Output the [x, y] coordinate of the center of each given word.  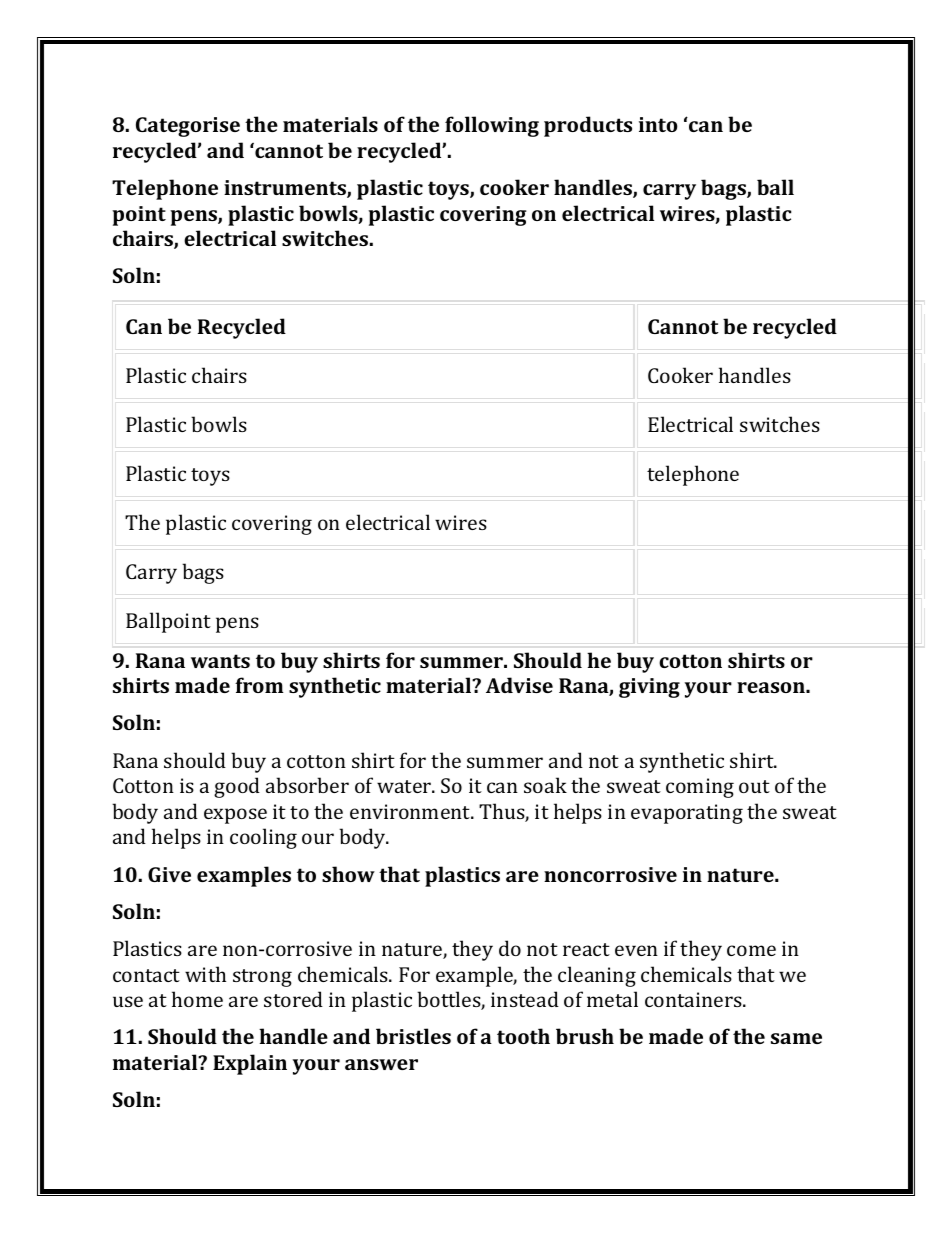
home [197, 999]
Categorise [188, 127]
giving [649, 688]
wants [220, 661]
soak [545, 785]
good [237, 787]
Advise [519, 685]
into [658, 124]
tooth [523, 1036]
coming [700, 788]
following [492, 126]
